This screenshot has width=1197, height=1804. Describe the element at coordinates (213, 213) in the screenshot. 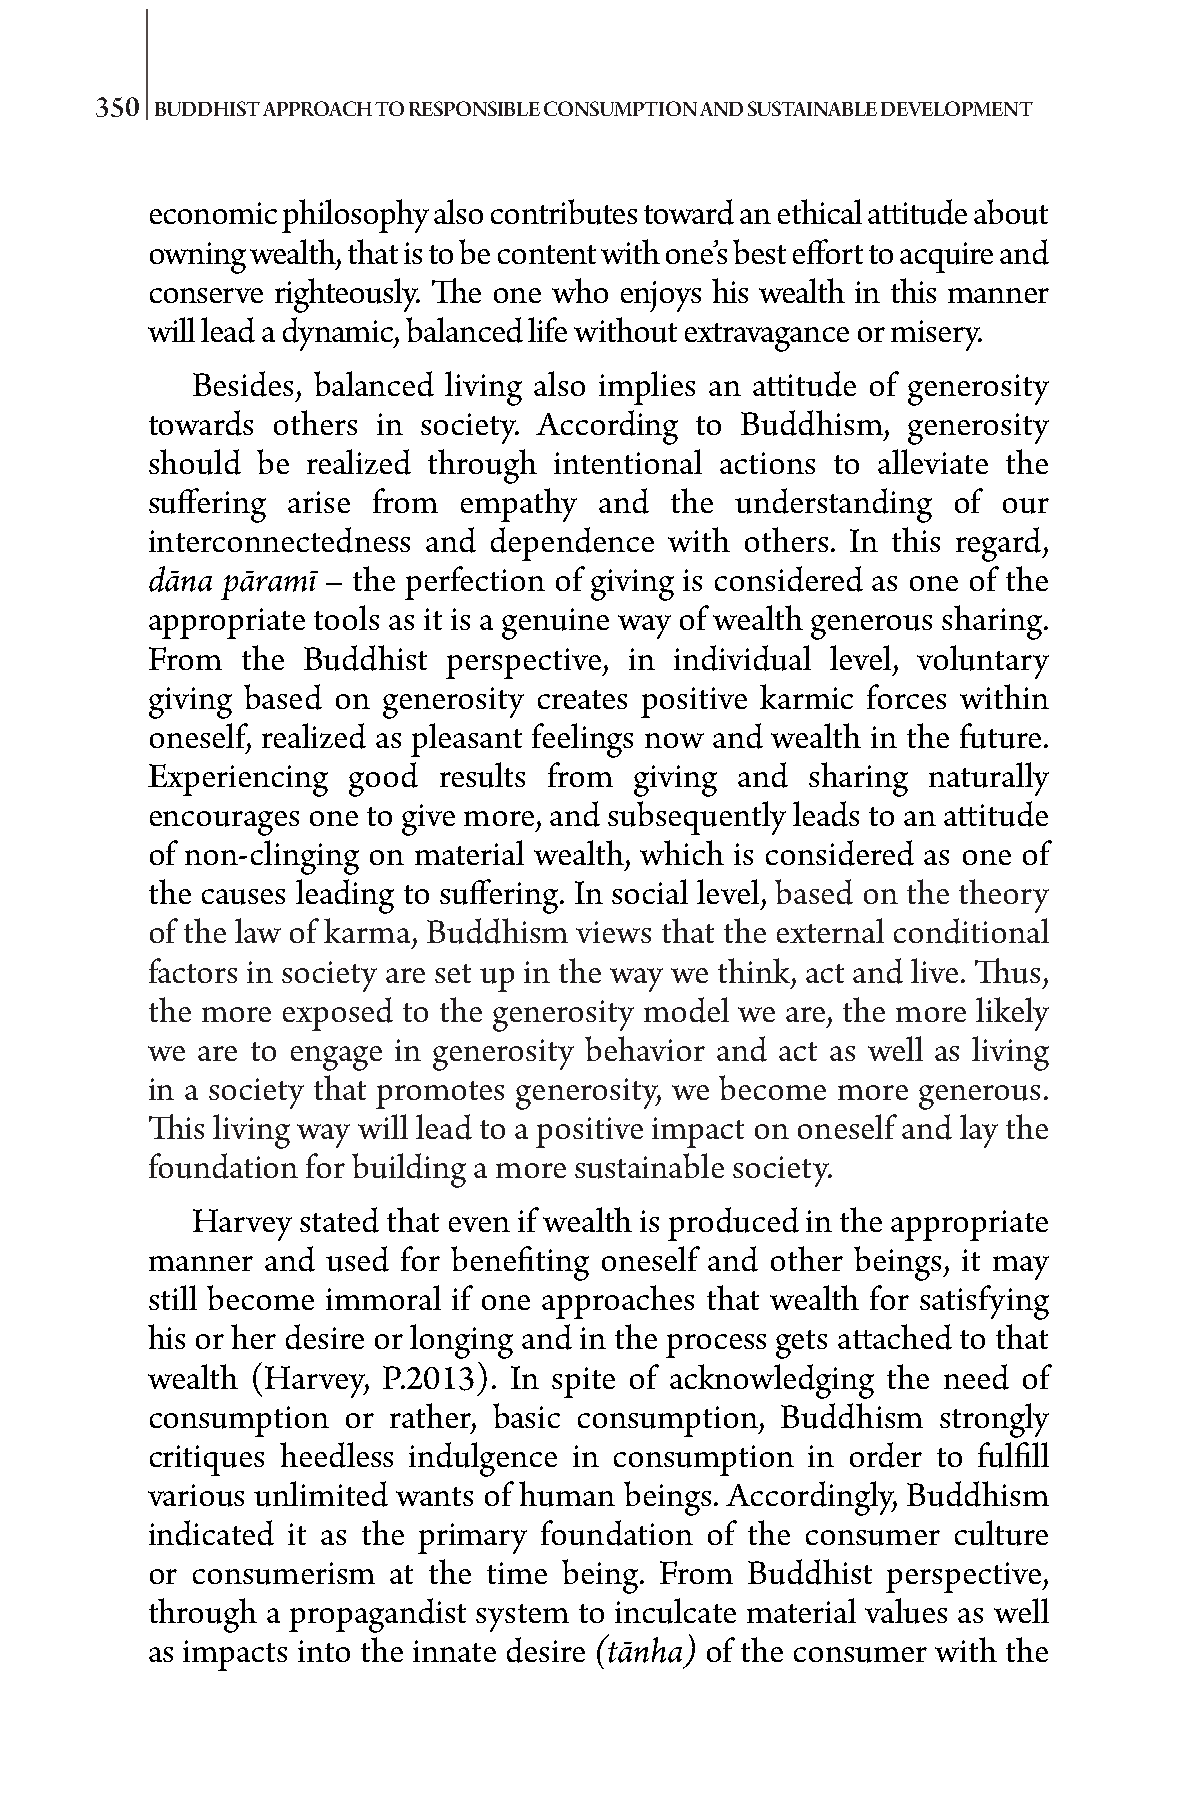

I see `economic` at that location.
